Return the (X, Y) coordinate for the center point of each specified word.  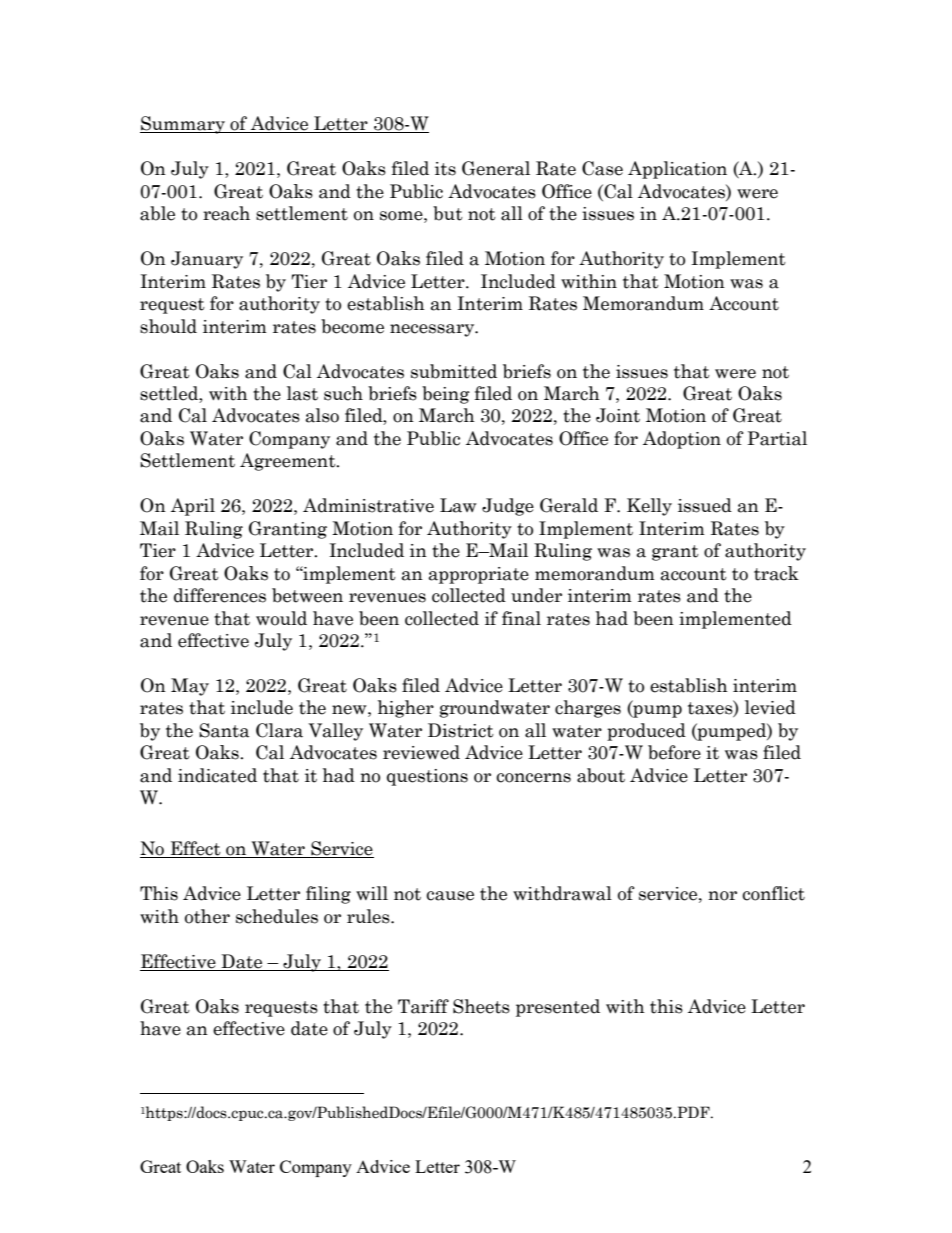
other (207, 916)
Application (677, 170)
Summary (183, 125)
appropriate (479, 575)
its (445, 169)
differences (220, 595)
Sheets (481, 1006)
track (776, 573)
